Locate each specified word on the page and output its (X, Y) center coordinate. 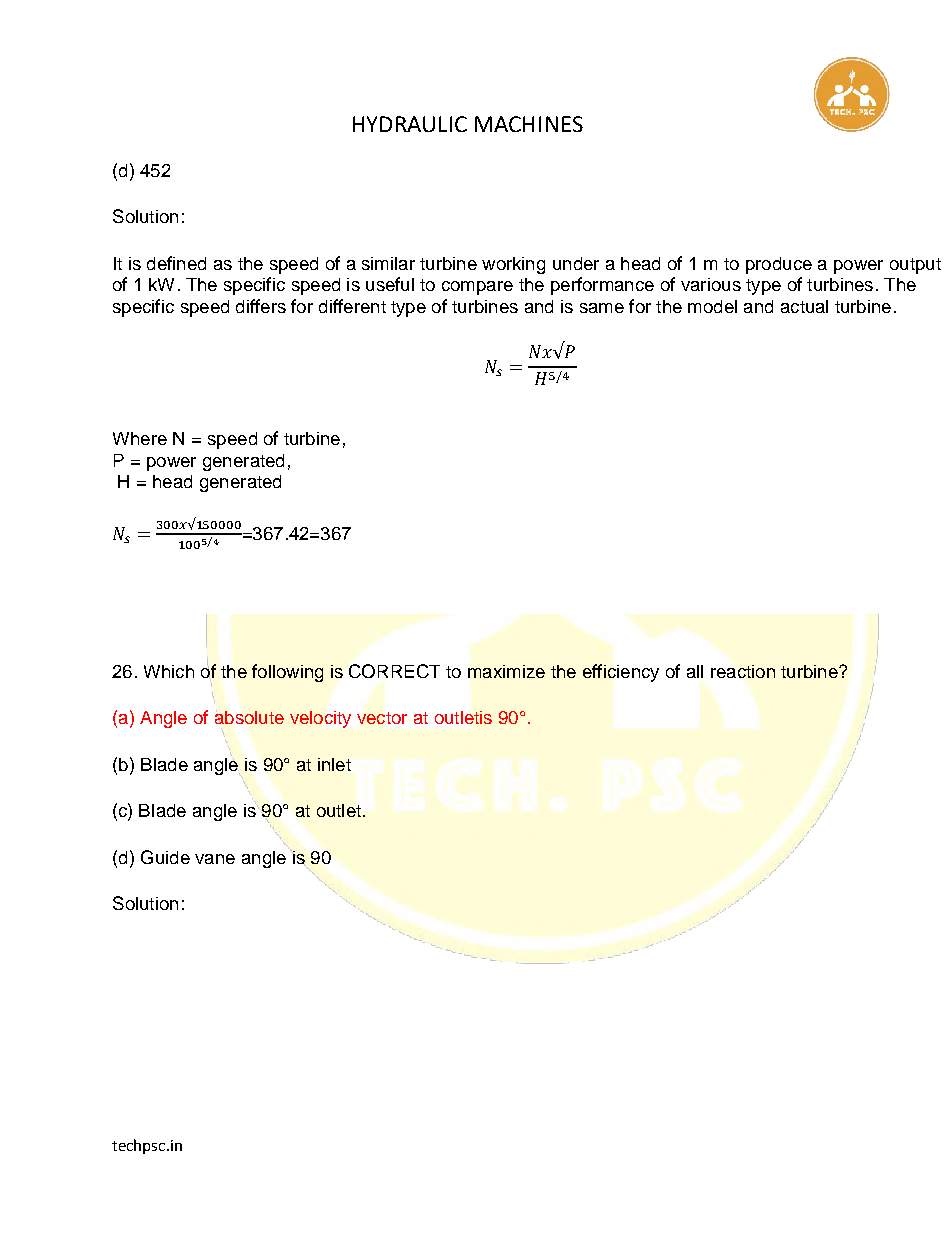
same (602, 308)
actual (804, 306)
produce (779, 265)
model (712, 306)
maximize (506, 671)
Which (169, 671)
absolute (249, 717)
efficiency (621, 673)
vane (215, 859)
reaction (743, 671)
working (513, 265)
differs (261, 306)
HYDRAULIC (410, 124)
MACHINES (529, 124)
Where (140, 438)
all (695, 671)
